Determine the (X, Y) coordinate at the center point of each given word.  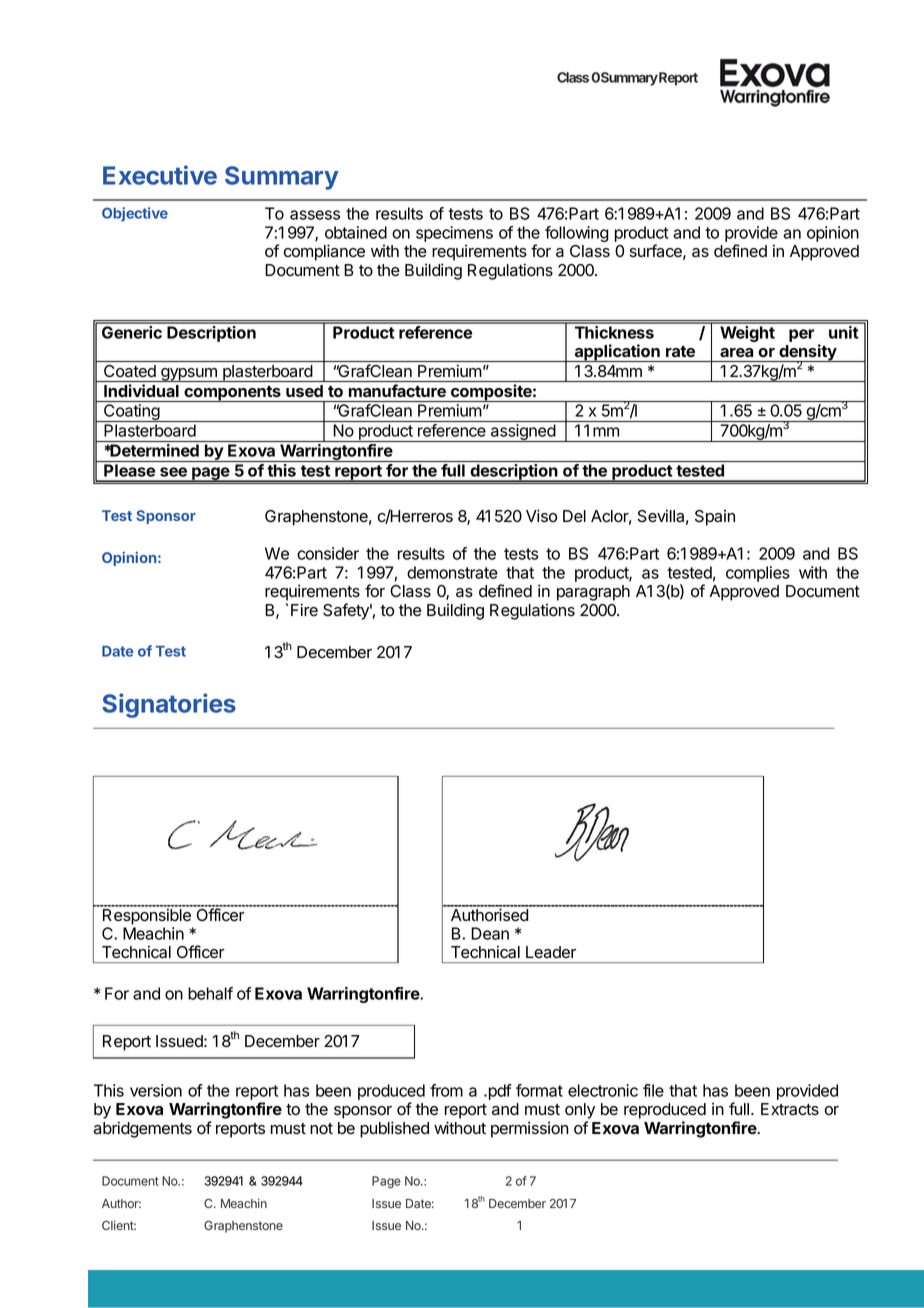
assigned (522, 433)
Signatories (169, 705)
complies (758, 574)
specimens (454, 234)
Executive (160, 175)
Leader (551, 952)
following (577, 234)
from (446, 1090)
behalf (210, 993)
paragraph (593, 593)
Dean (490, 933)
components (232, 394)
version (156, 1090)
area (736, 352)
